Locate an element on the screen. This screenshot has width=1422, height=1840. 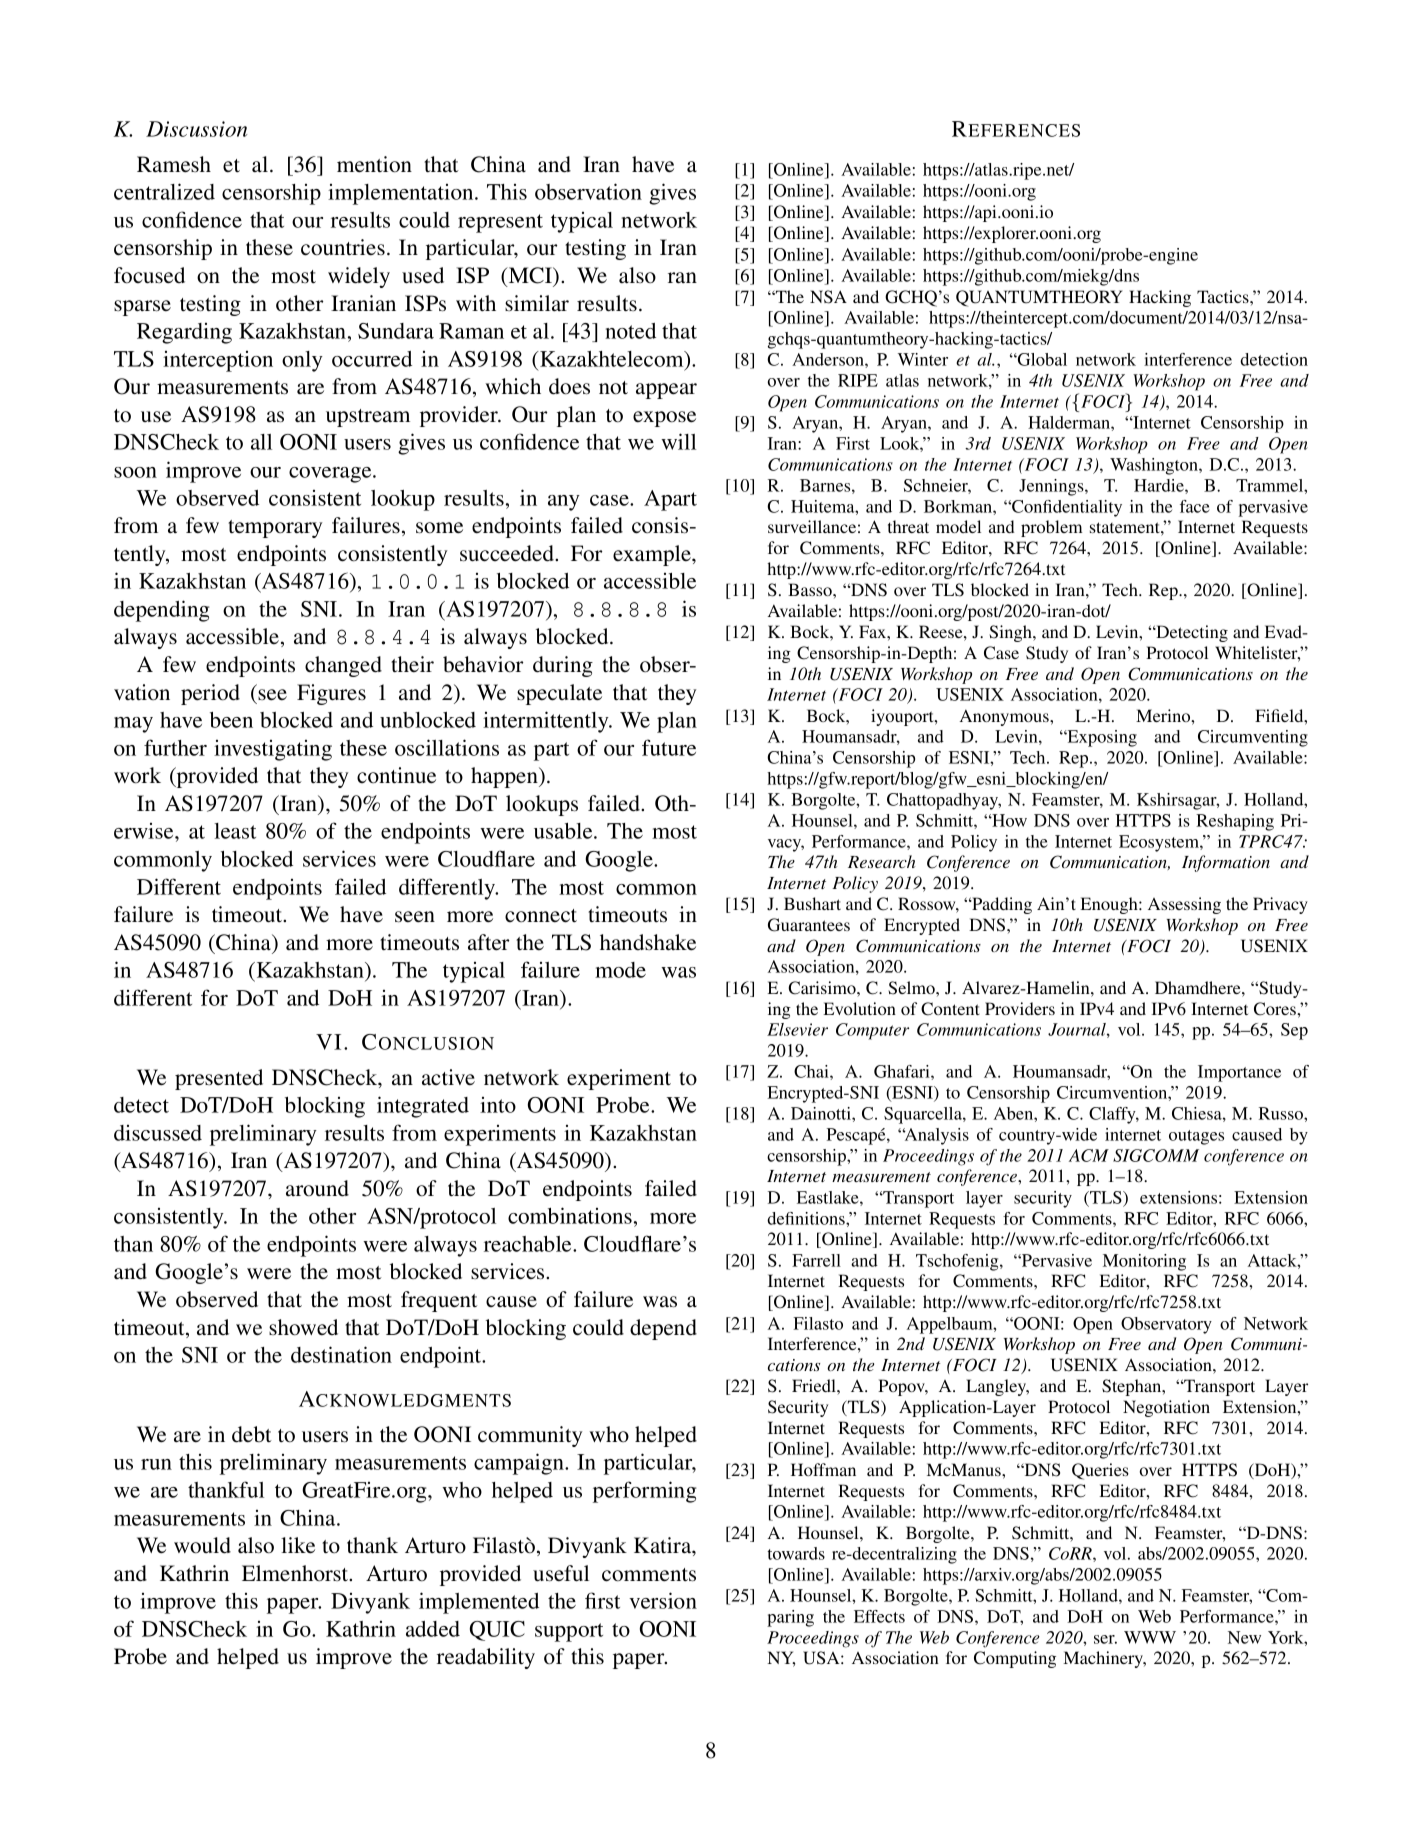
Farrell is located at coordinates (816, 1260).
